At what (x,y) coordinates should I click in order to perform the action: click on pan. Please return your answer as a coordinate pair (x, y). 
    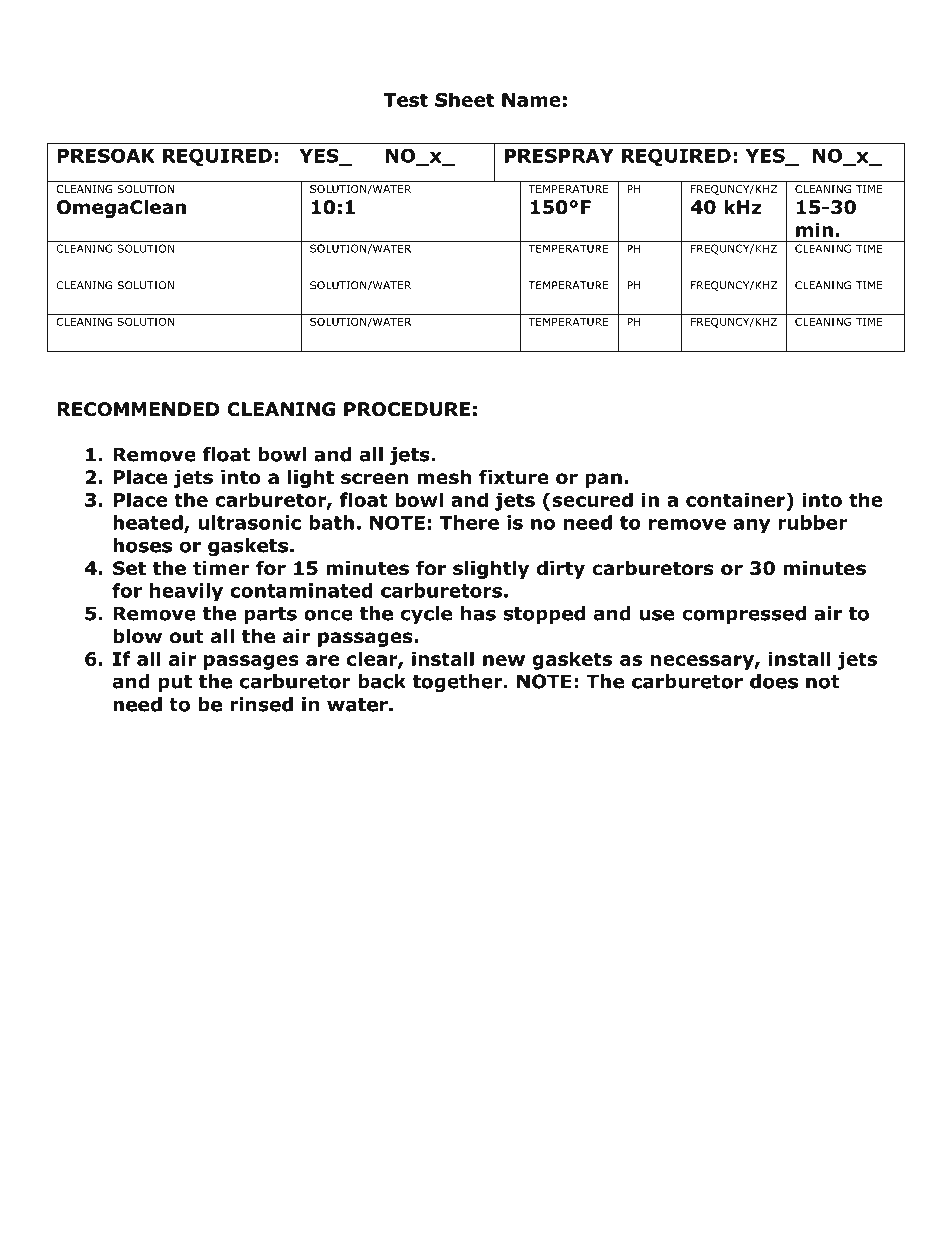
    Looking at the image, I should click on (603, 480).
